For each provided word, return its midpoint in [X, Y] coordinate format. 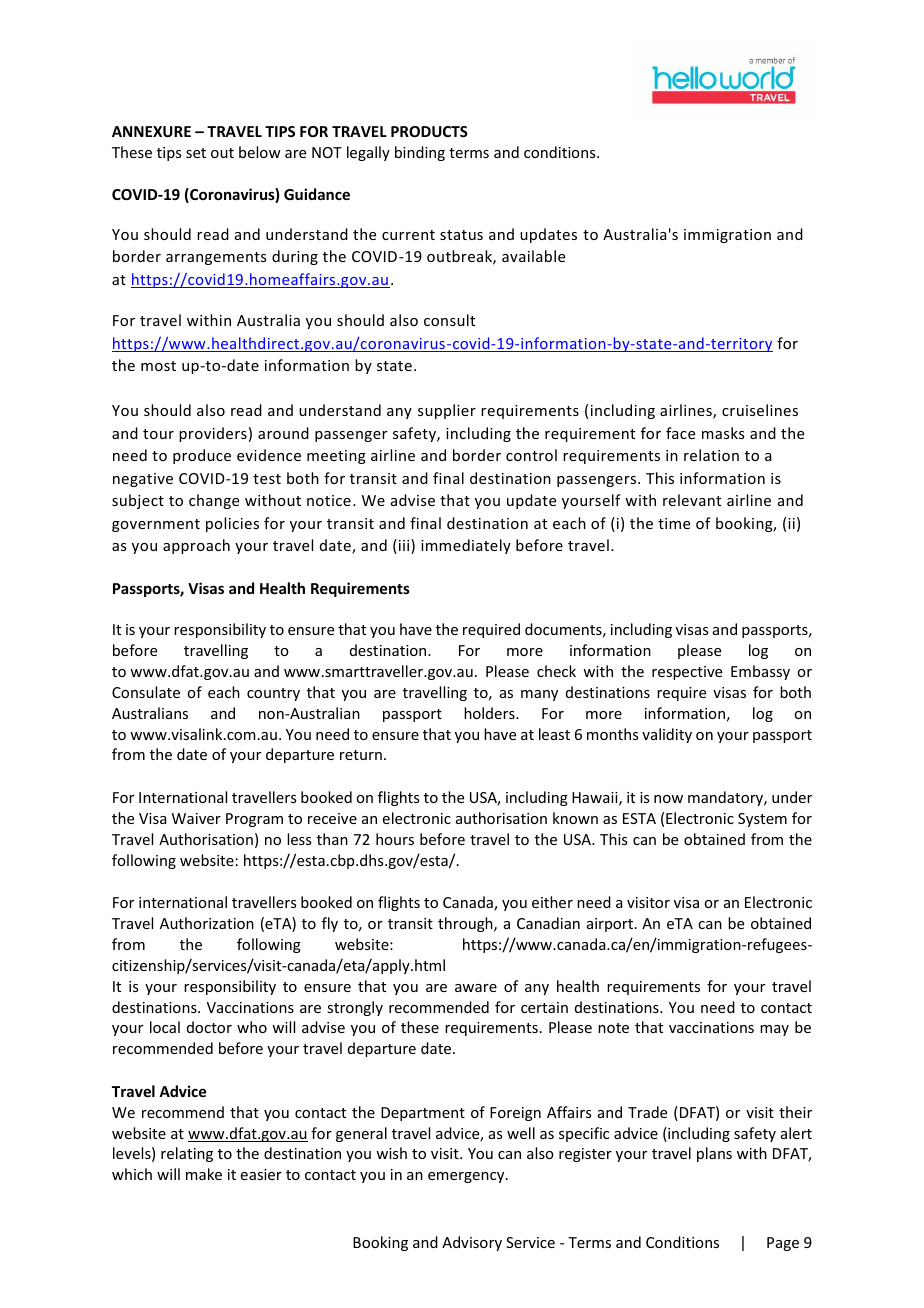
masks [723, 433]
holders [490, 713]
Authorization [207, 923]
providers [213, 434]
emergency [467, 1177]
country [273, 694]
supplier [447, 411]
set [196, 153]
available [533, 256]
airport [611, 925]
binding [420, 153]
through [466, 924]
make [204, 1174]
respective [687, 673]
